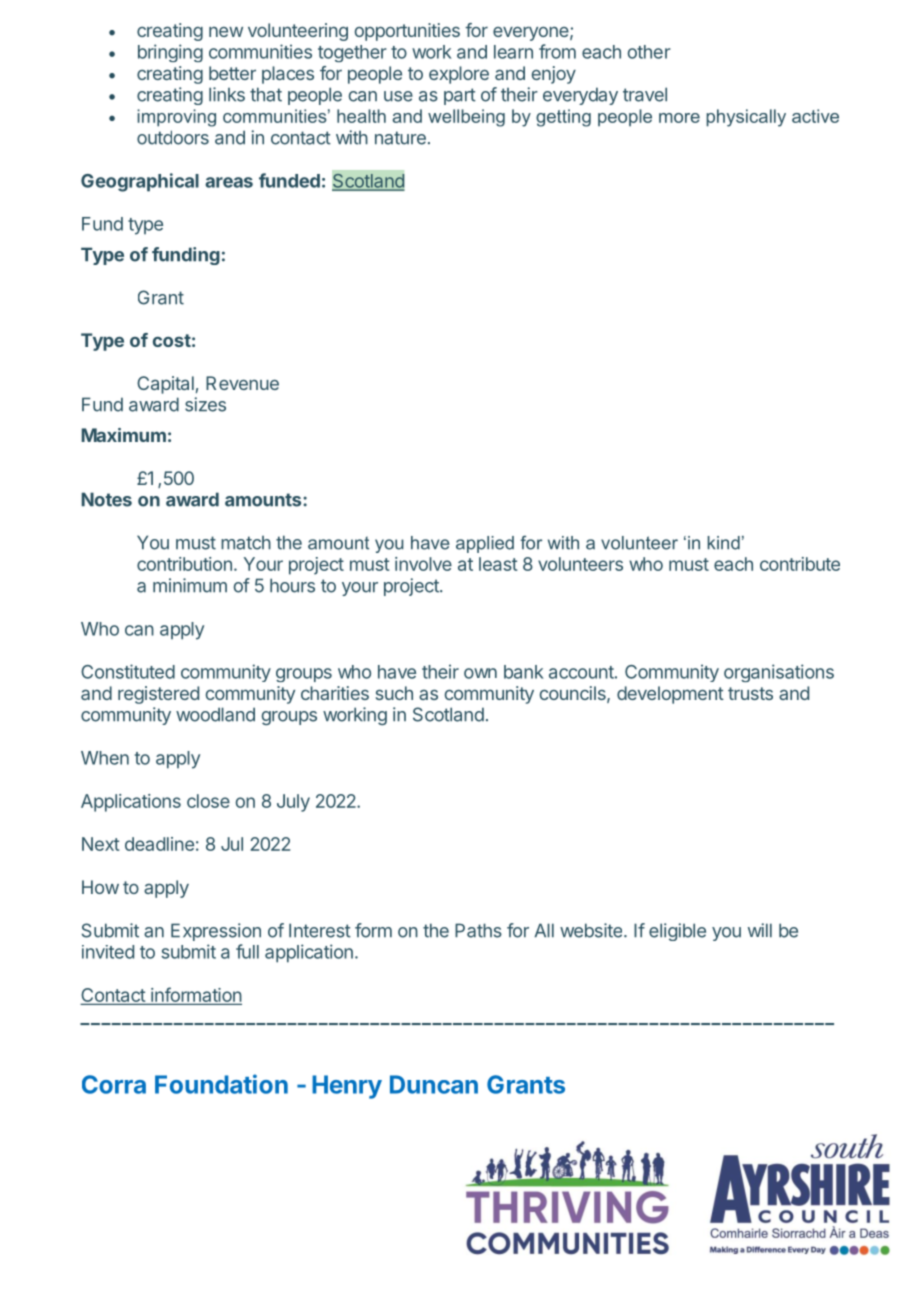 This document has height=1307, width=924. What do you see at coordinates (485, 544) in the document?
I see `applied` at bounding box center [485, 544].
